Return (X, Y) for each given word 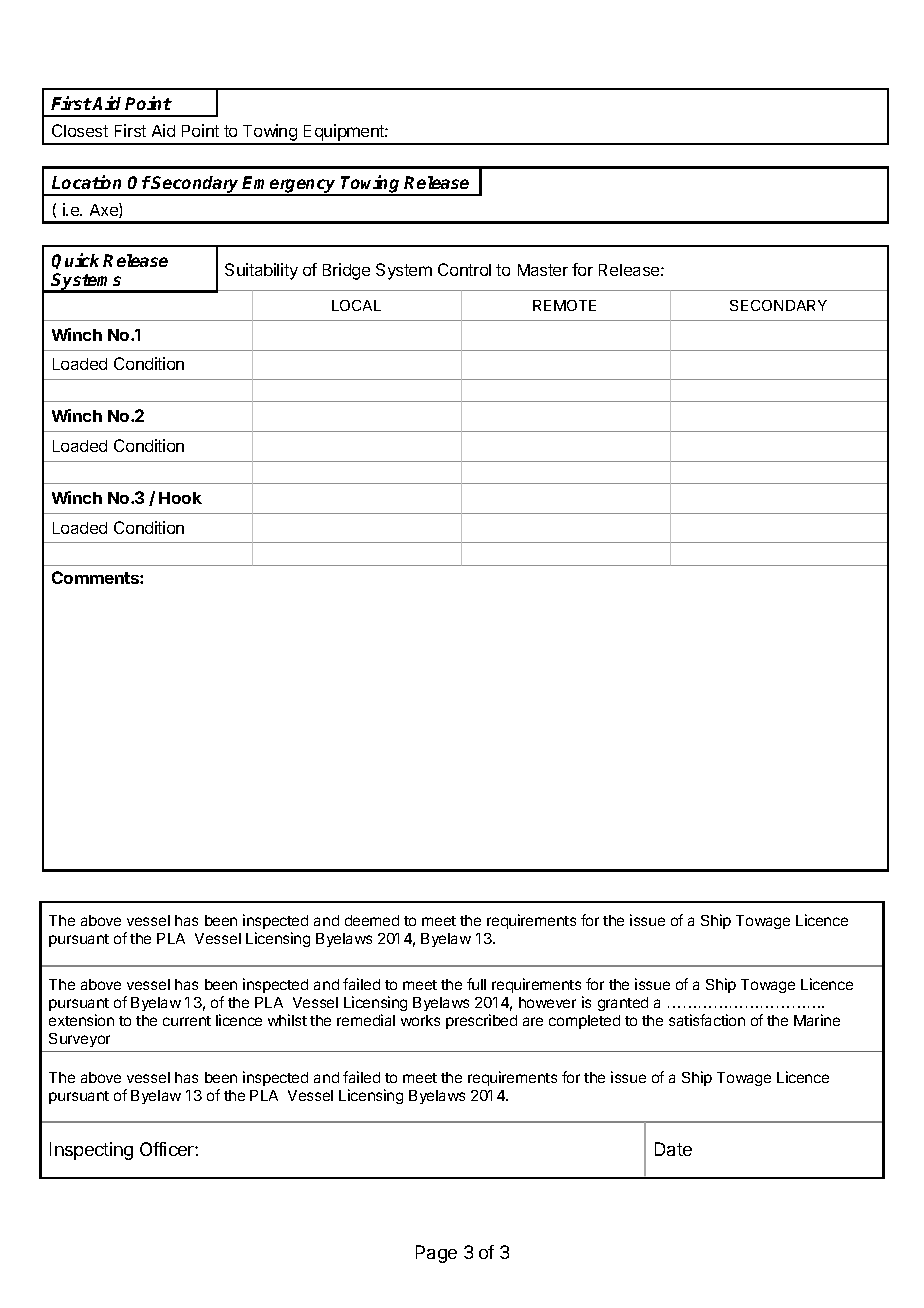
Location (86, 182)
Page (436, 1254)
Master (543, 270)
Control (464, 269)
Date (673, 1149)
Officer (168, 1149)
